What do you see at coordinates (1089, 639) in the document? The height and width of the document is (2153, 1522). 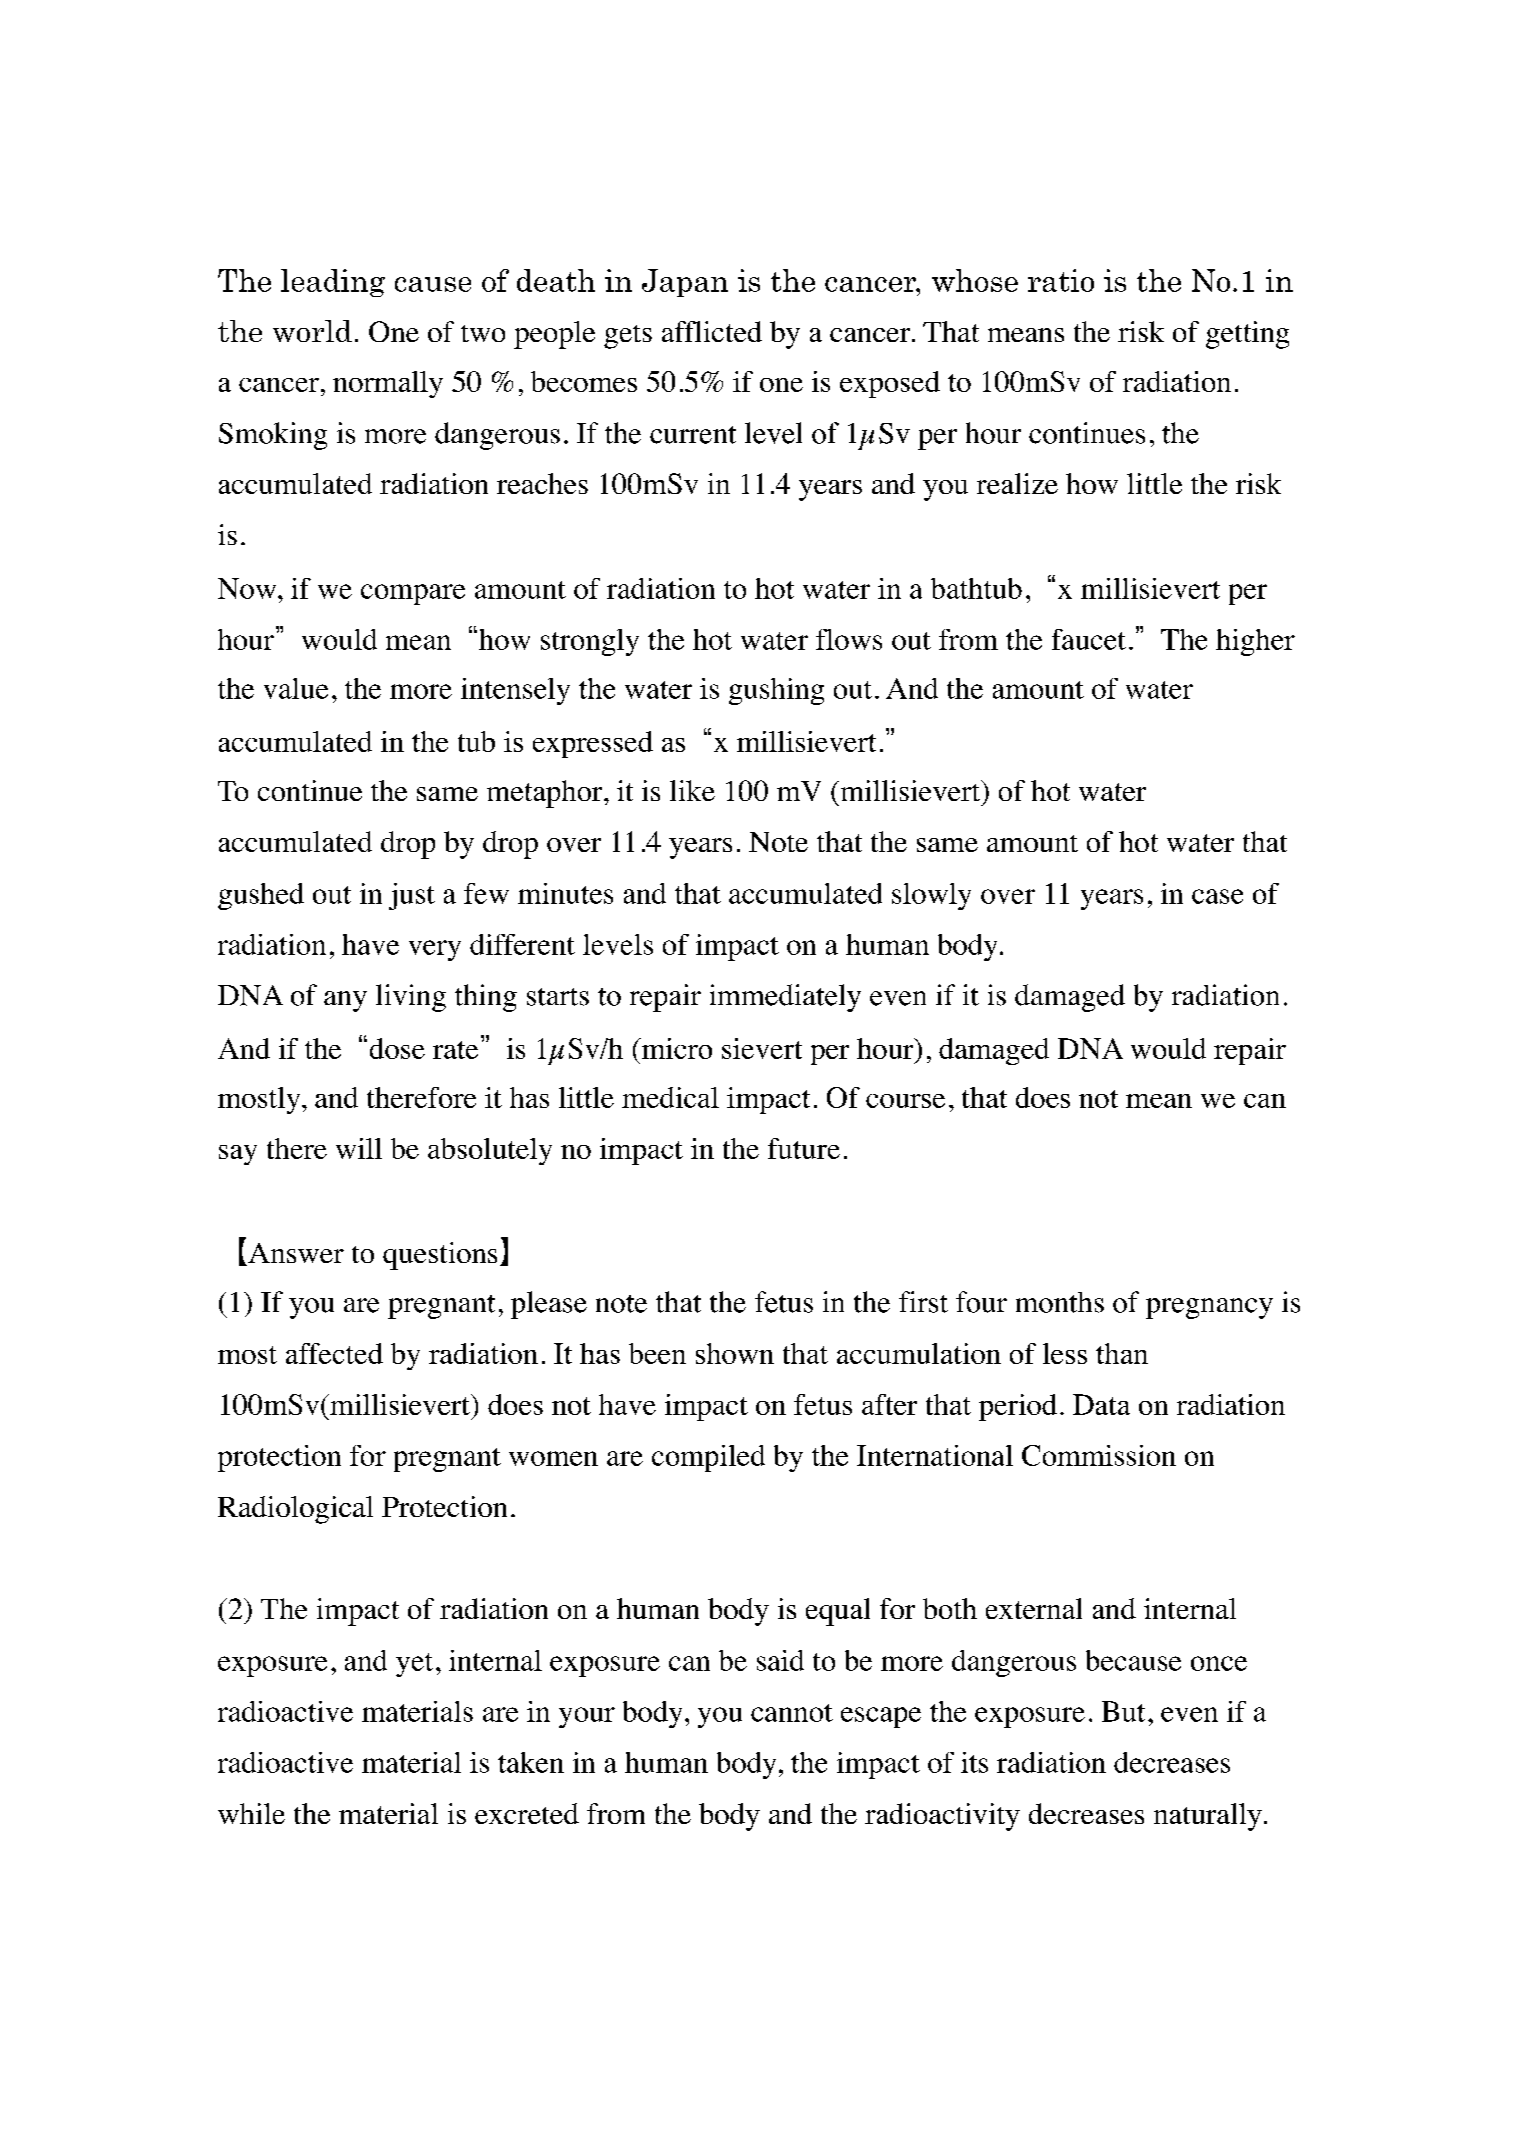 I see `faucet` at bounding box center [1089, 639].
